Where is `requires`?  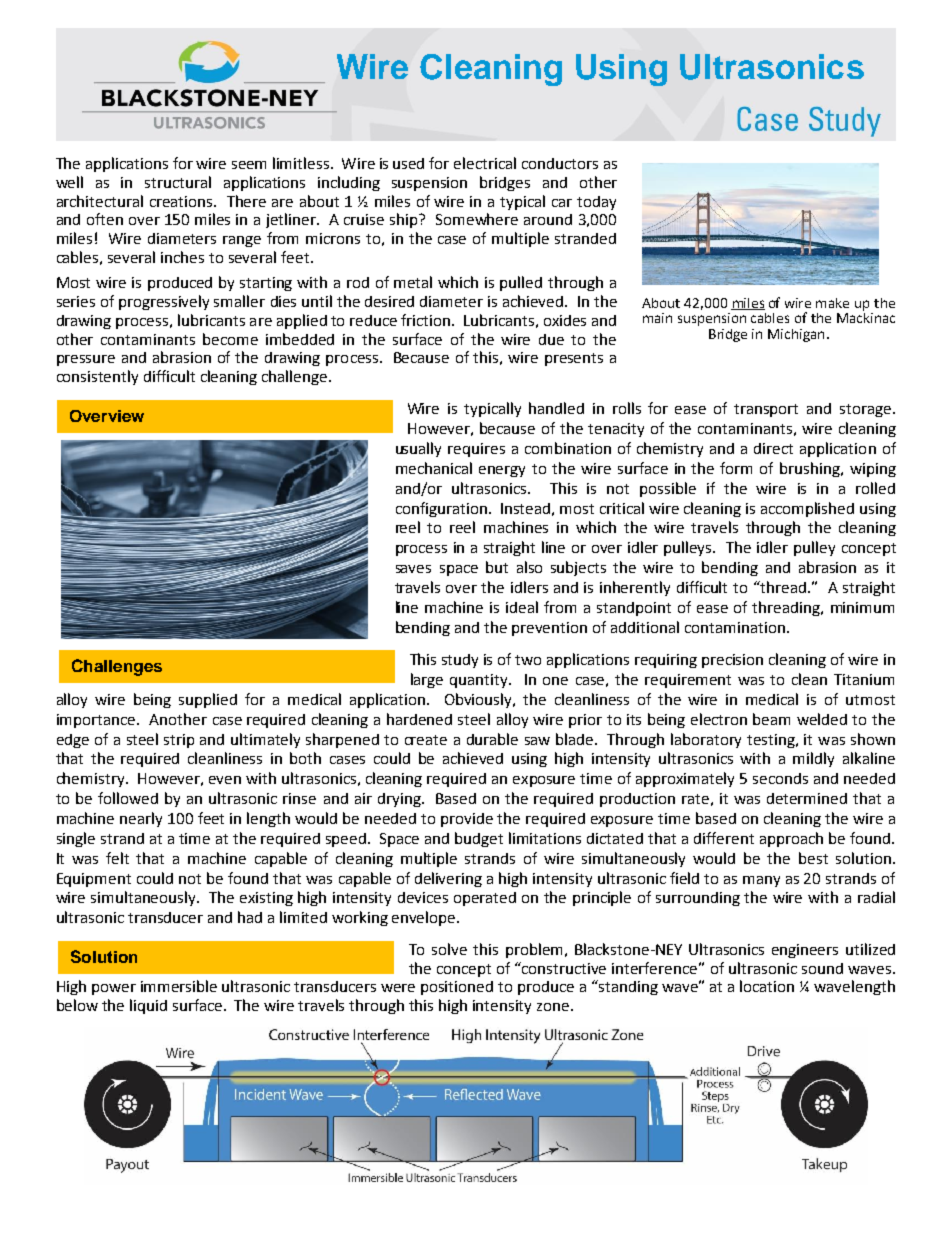 requires is located at coordinates (476, 450).
